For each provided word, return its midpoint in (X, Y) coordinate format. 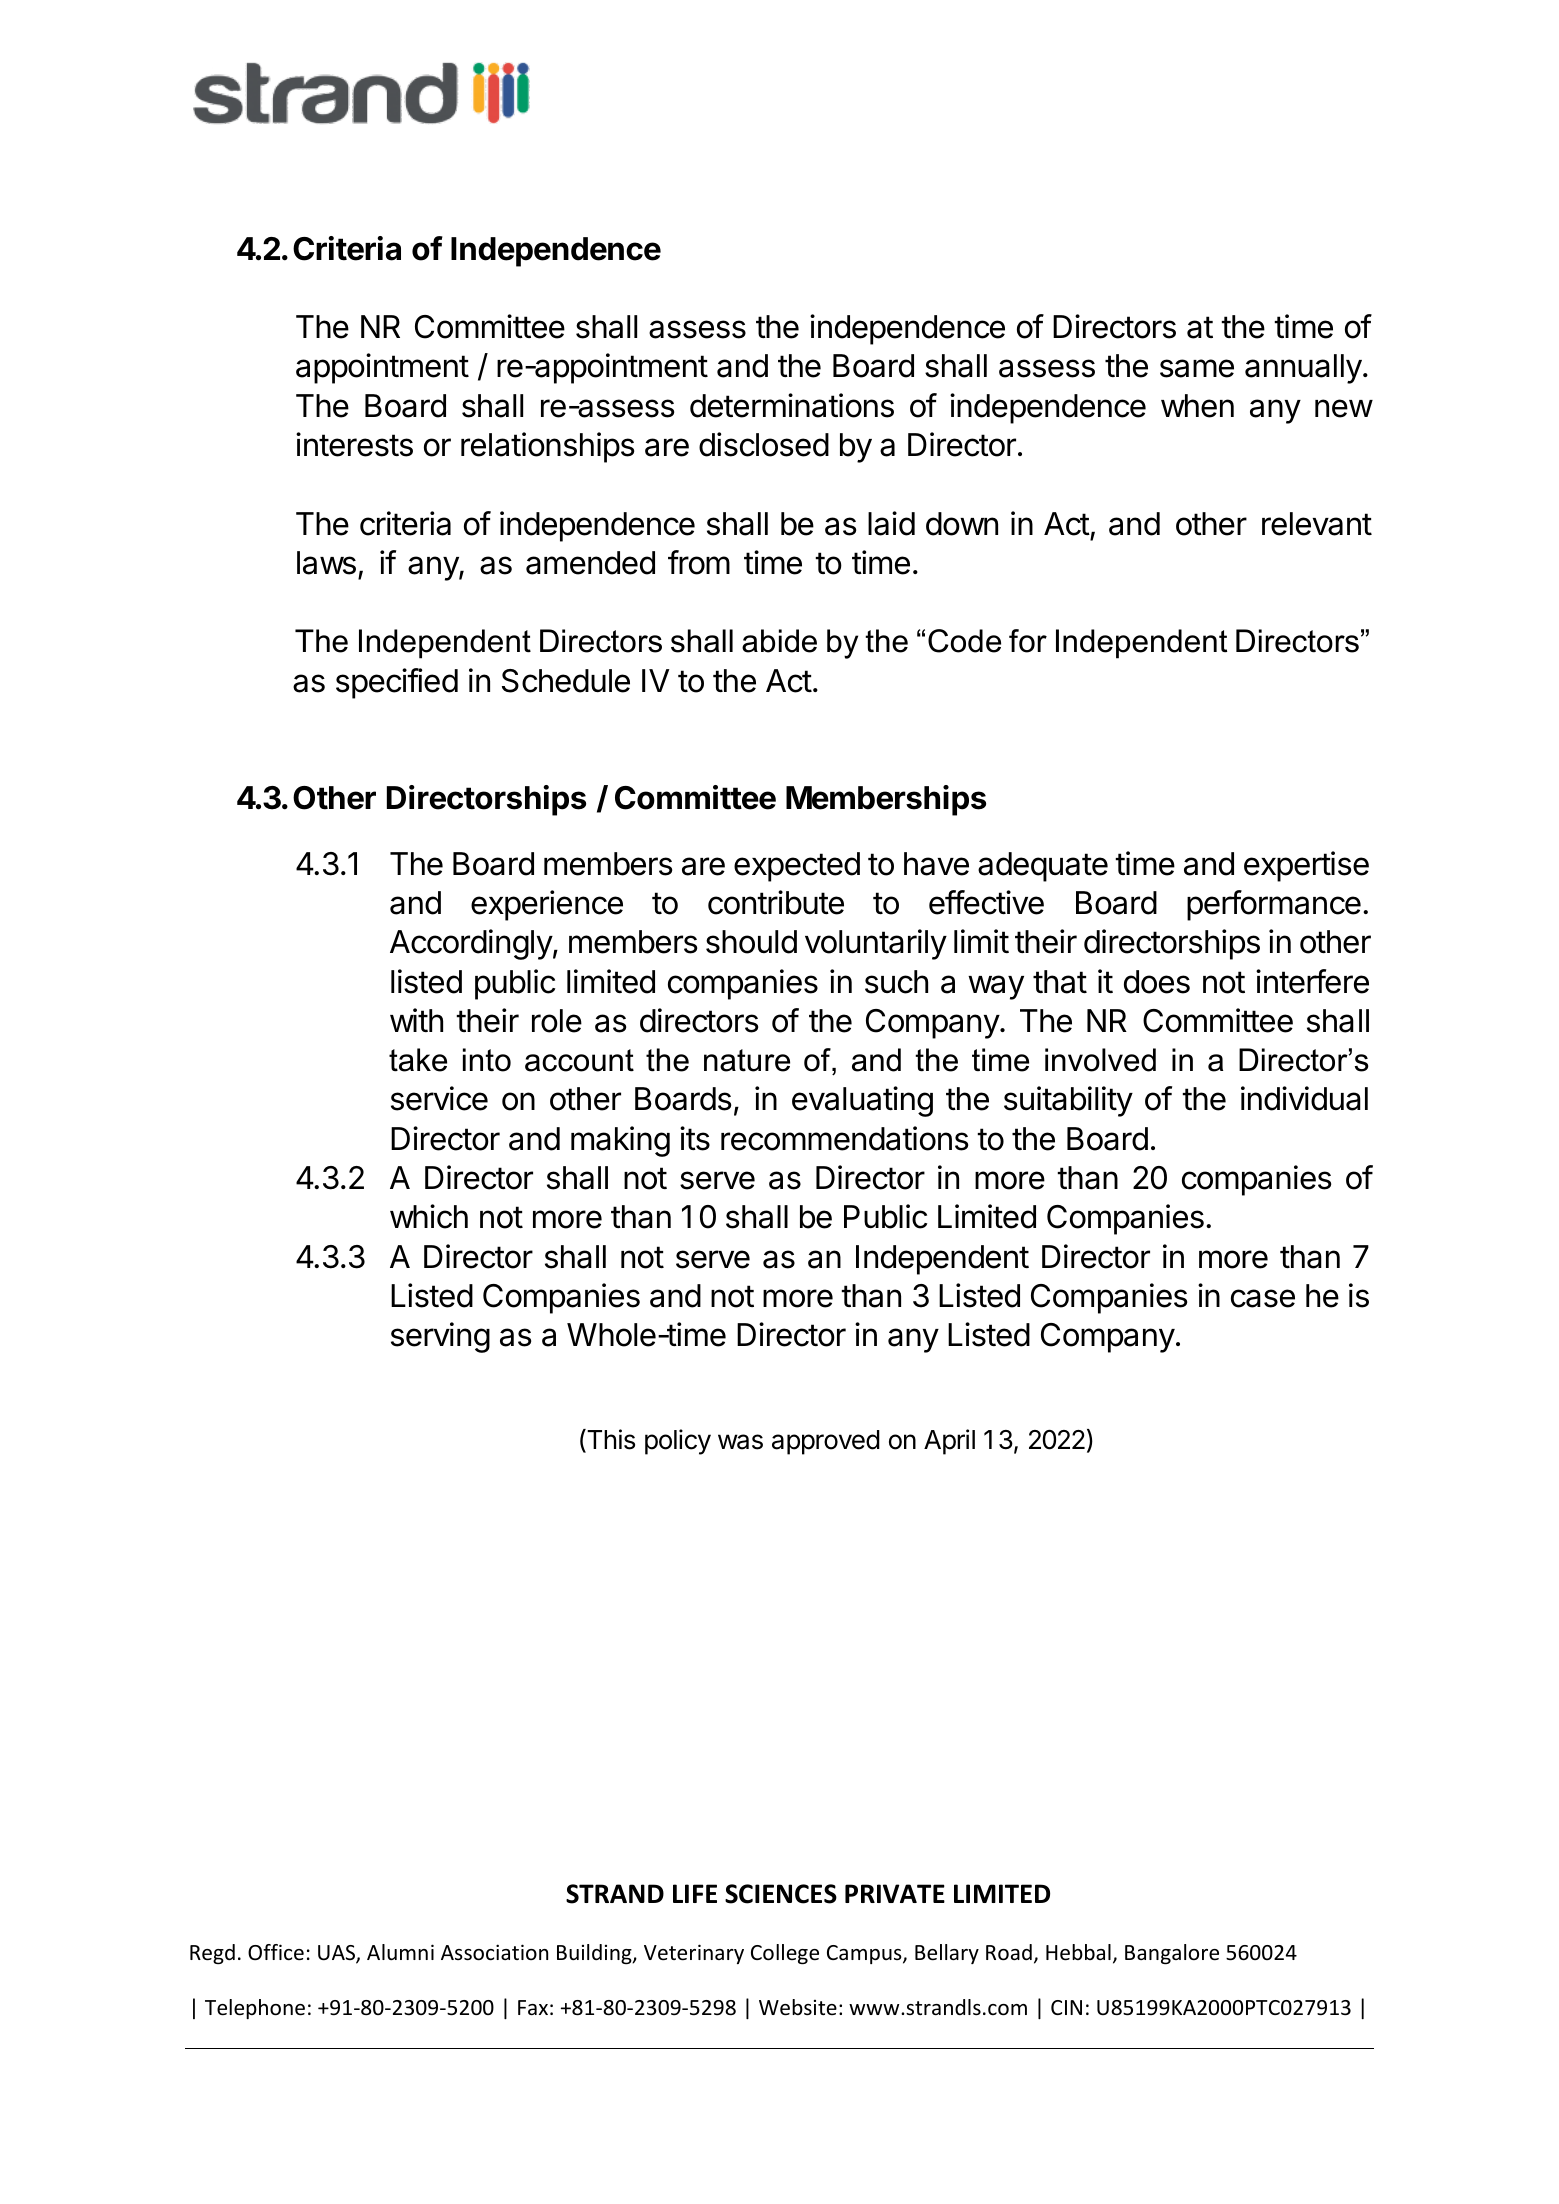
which (429, 1216)
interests (354, 444)
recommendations (844, 1138)
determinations (792, 405)
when (1197, 406)
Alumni (400, 1952)
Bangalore (1172, 1954)
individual (1304, 1098)
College (785, 1954)
